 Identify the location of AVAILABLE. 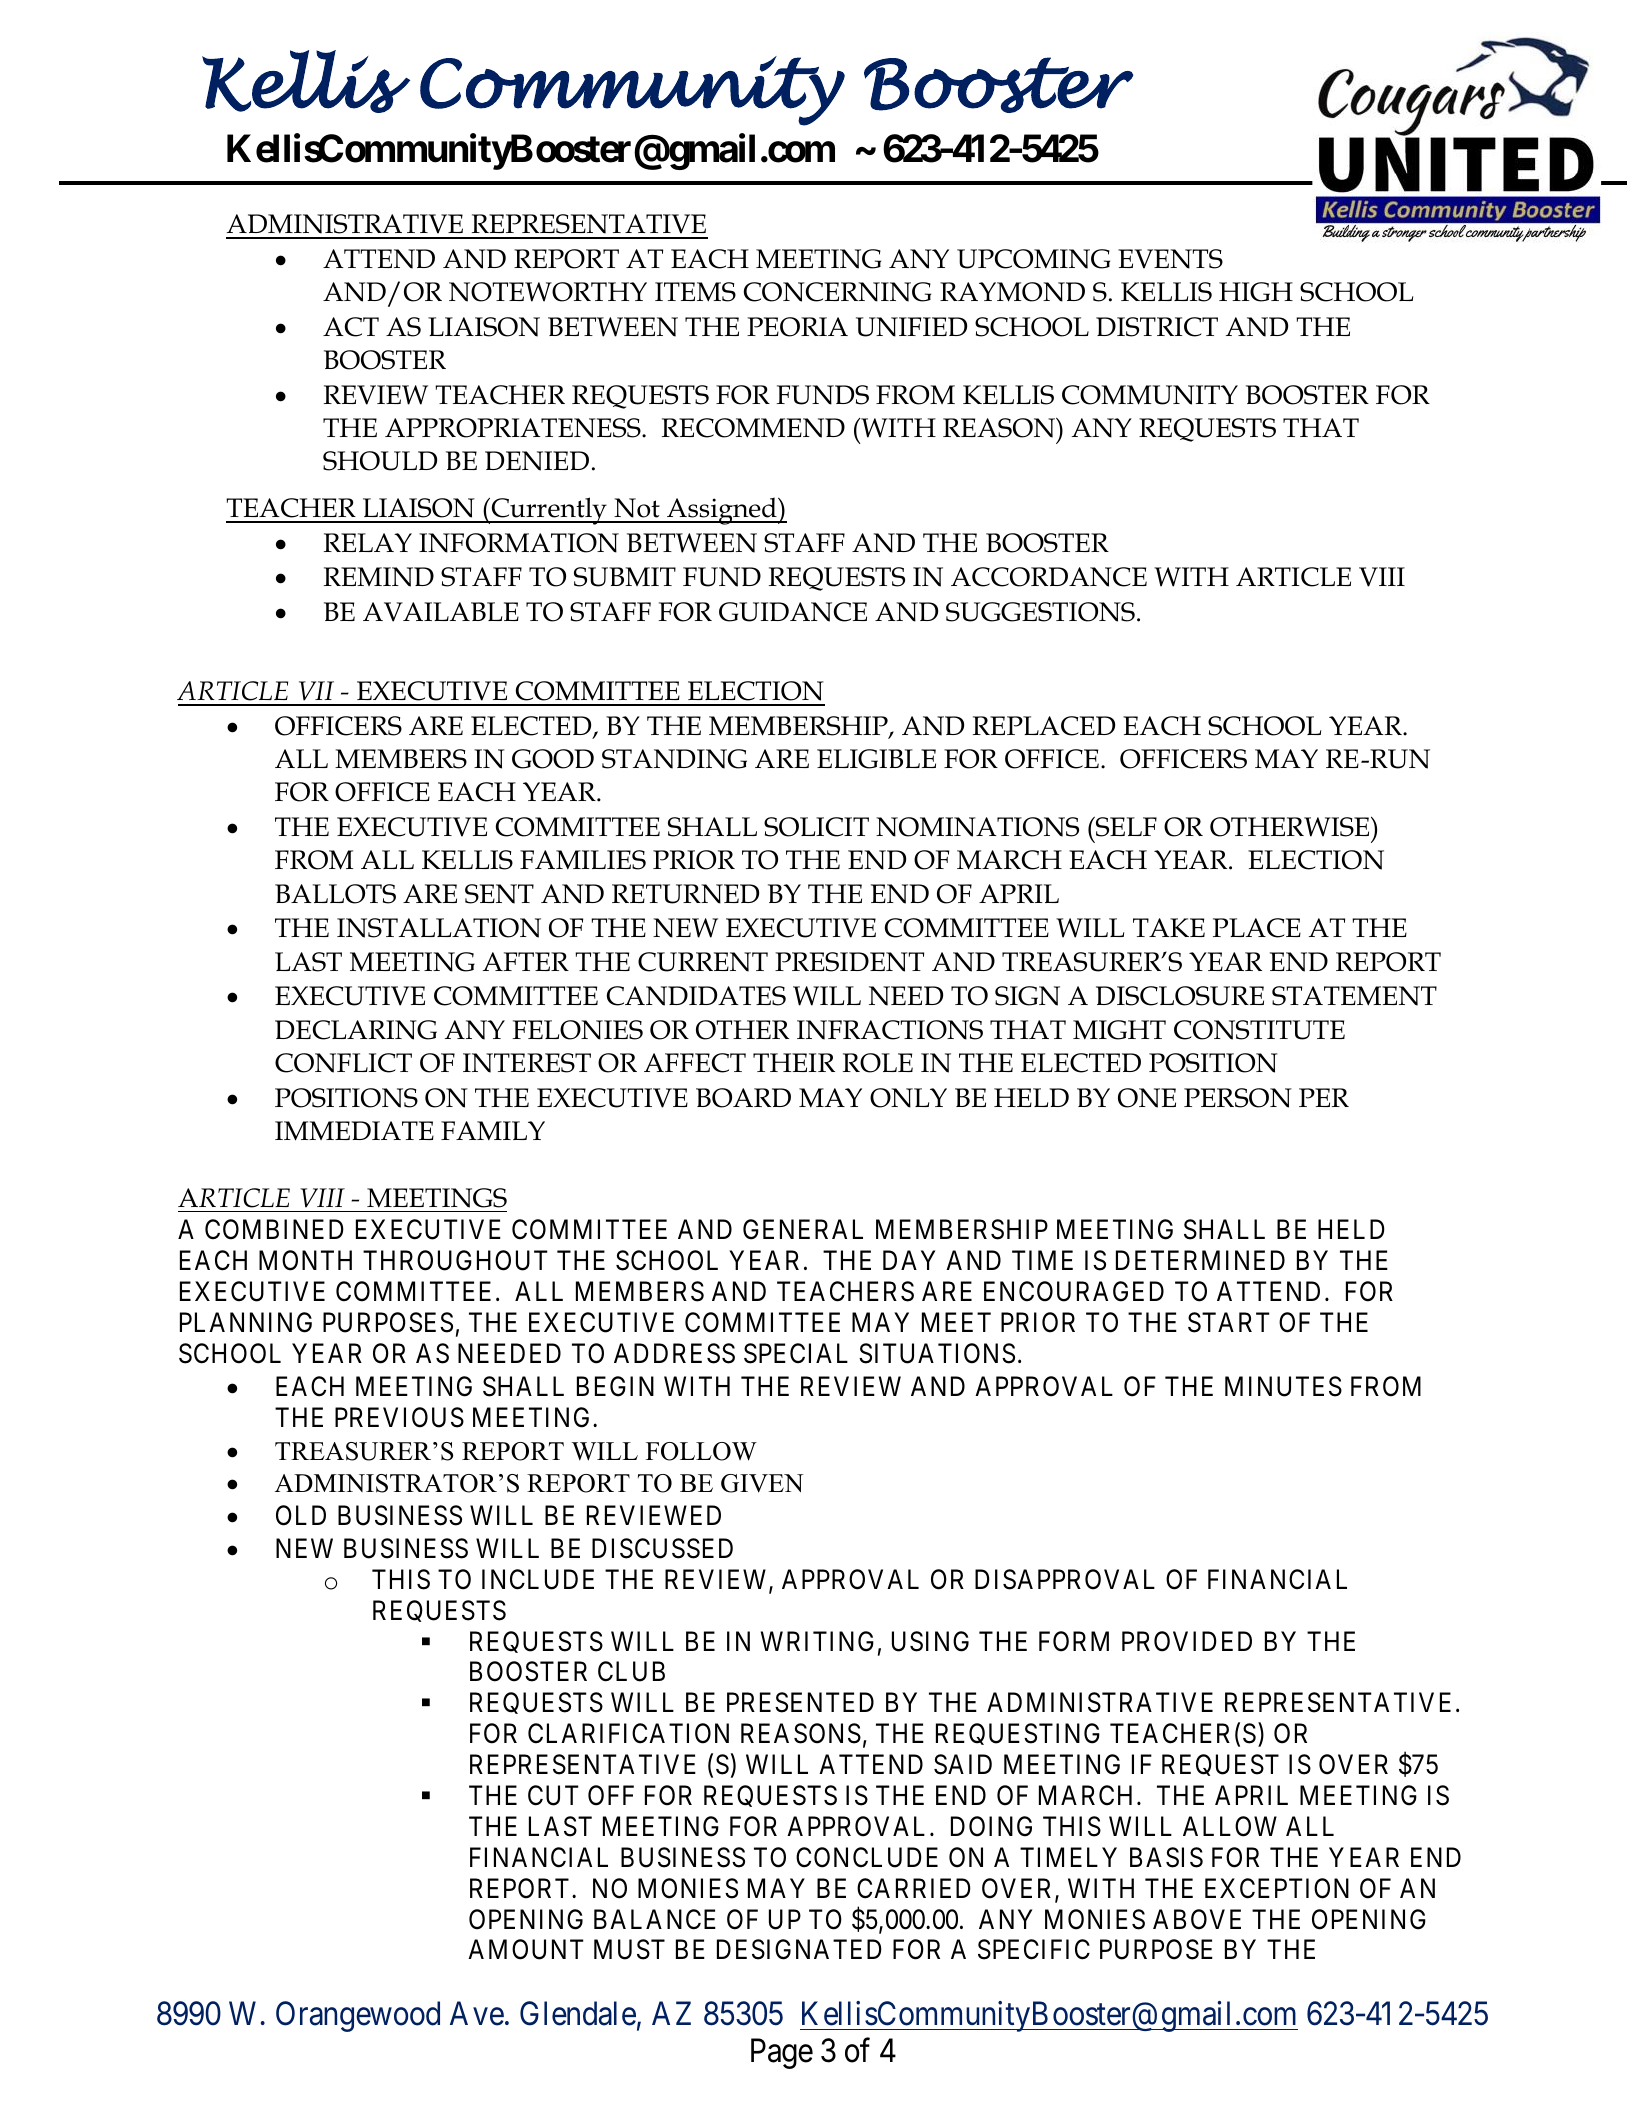
(441, 612).
